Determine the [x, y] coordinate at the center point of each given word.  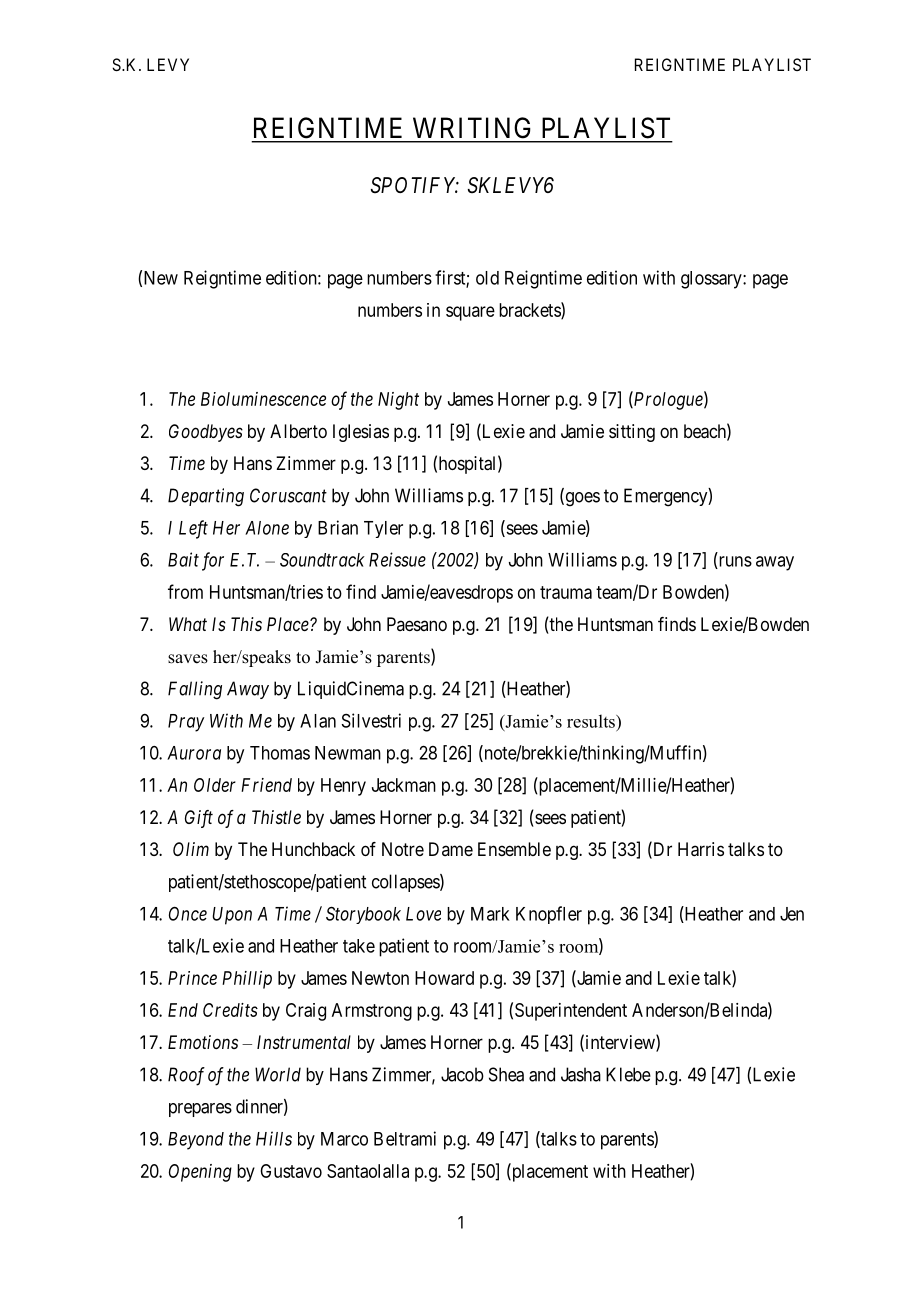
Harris [701, 849]
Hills [274, 1138]
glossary [712, 280]
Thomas [280, 753]
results [592, 721]
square [470, 313]
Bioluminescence [263, 399]
